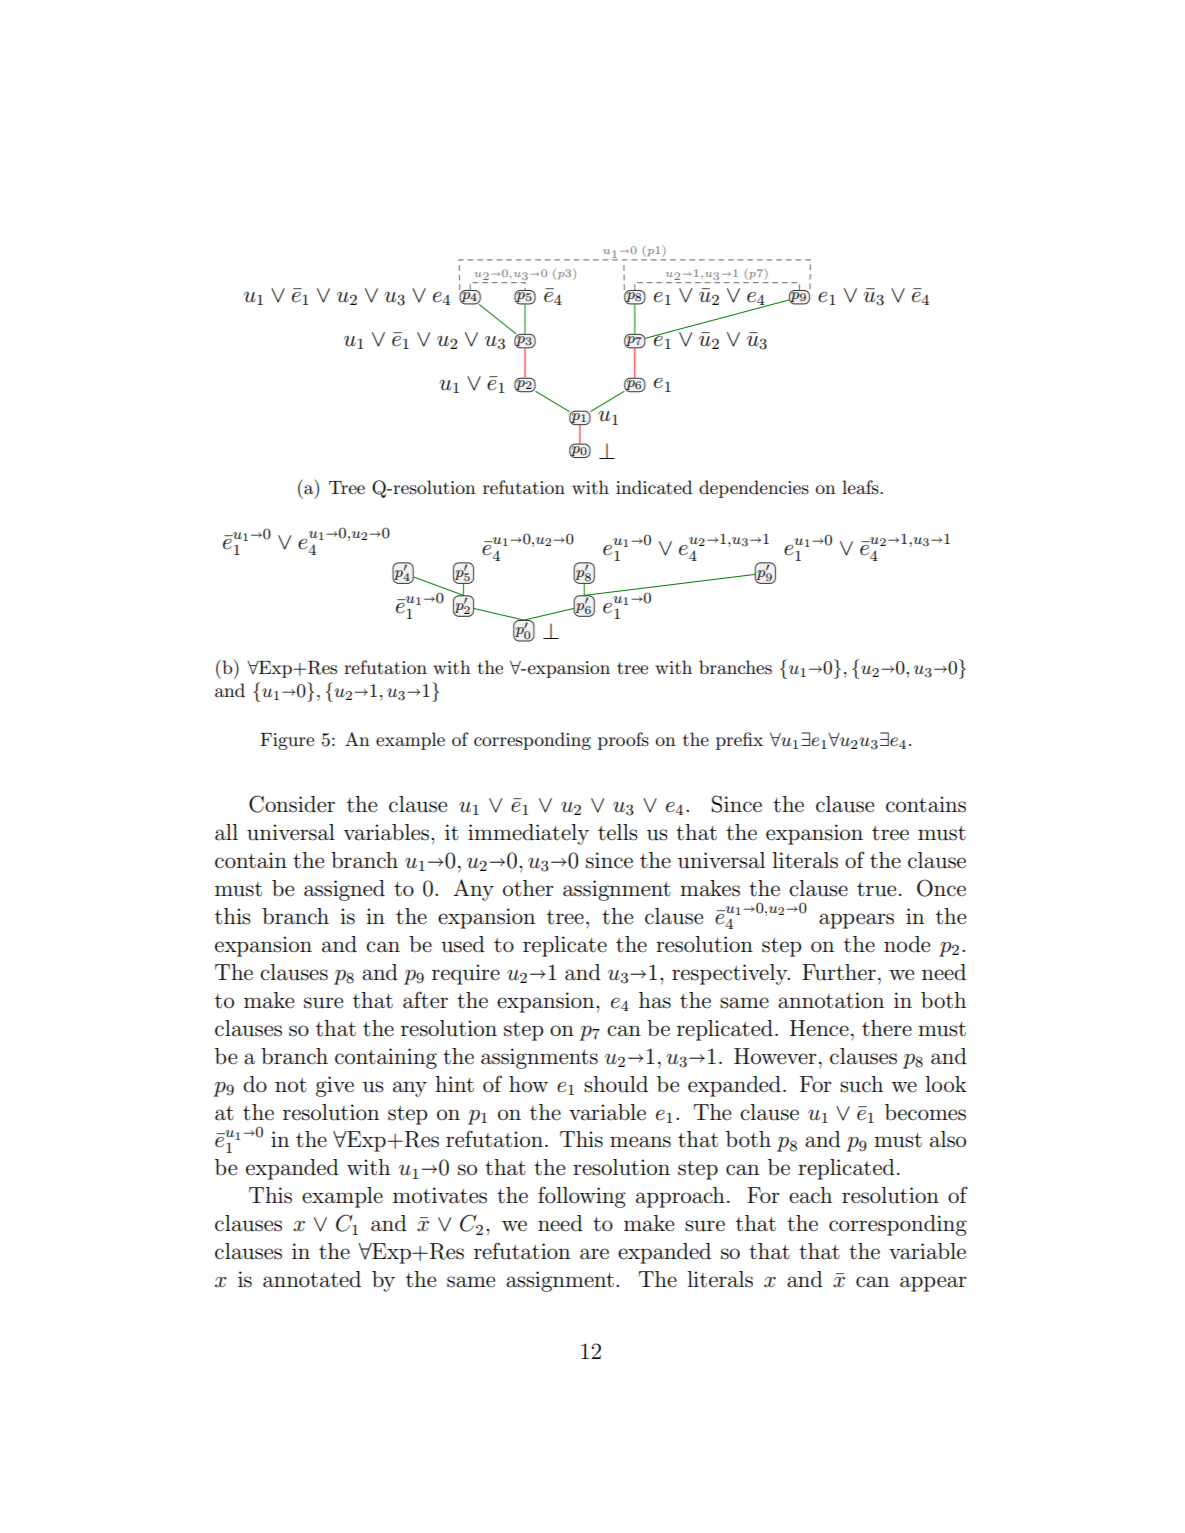 The height and width of the screenshot is (1533, 1185). Describe the element at coordinates (335, 1086) in the screenshot. I see `give` at that location.
